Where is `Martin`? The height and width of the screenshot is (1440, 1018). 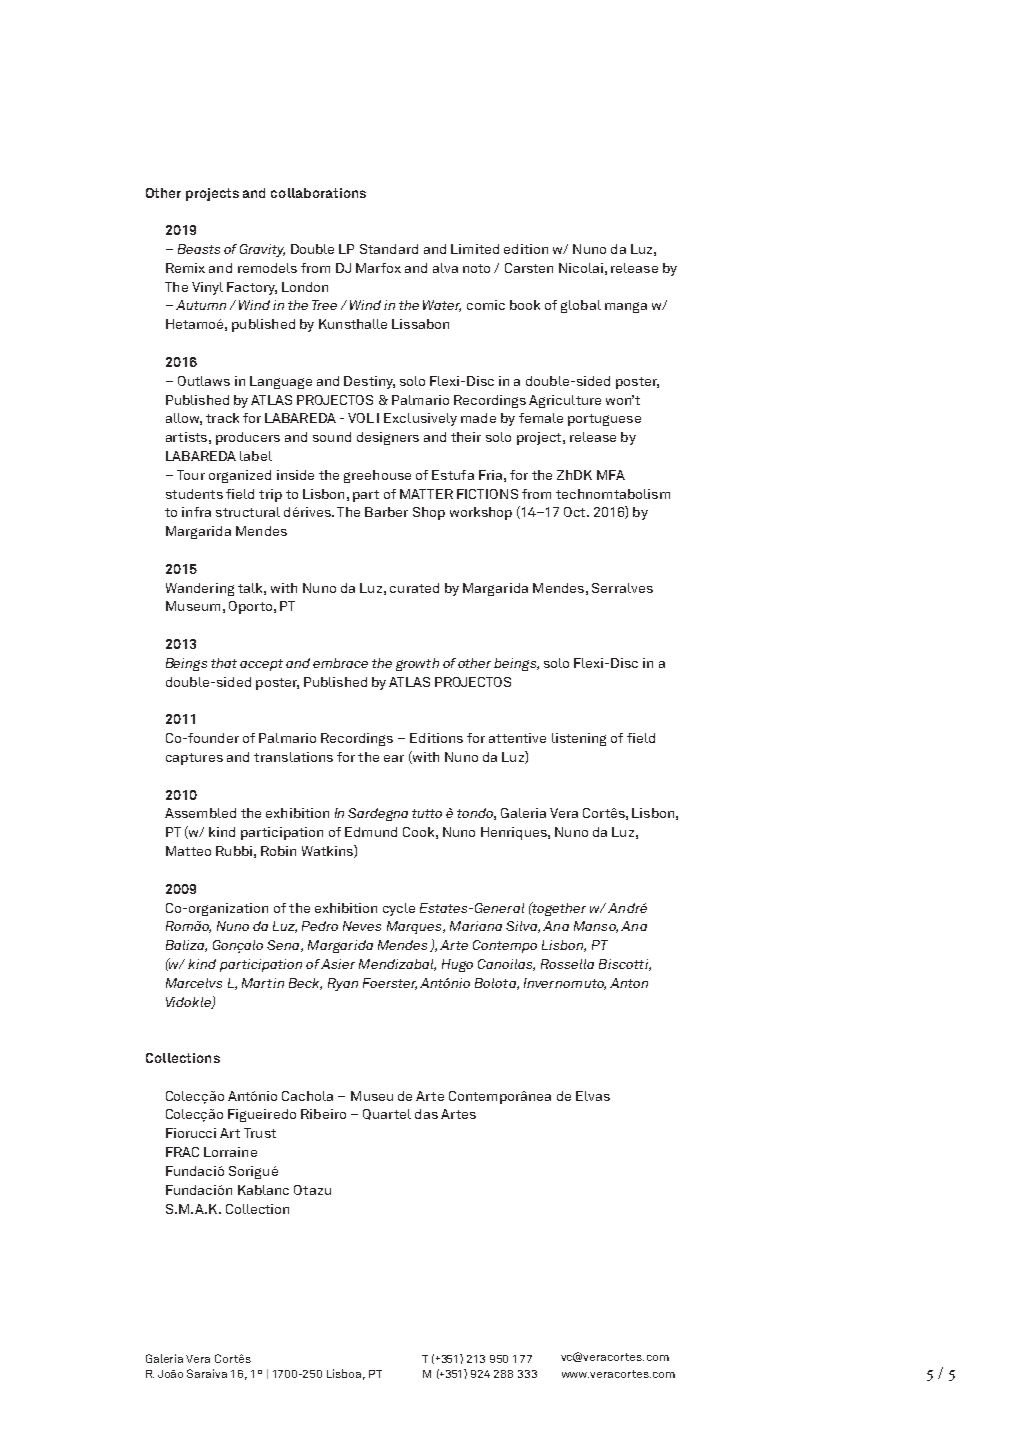 Martin is located at coordinates (263, 983).
